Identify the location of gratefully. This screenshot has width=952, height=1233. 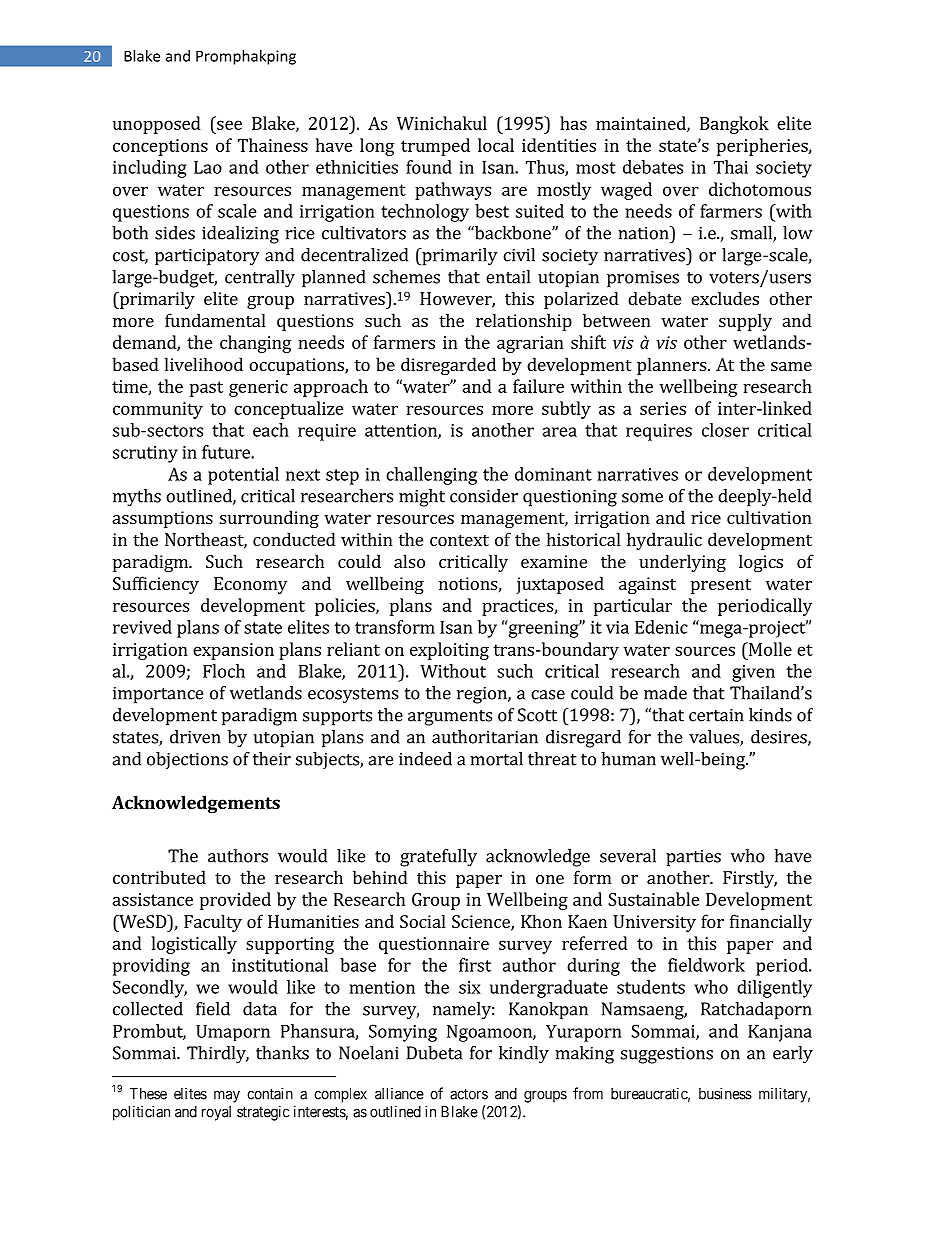
(438, 858).
